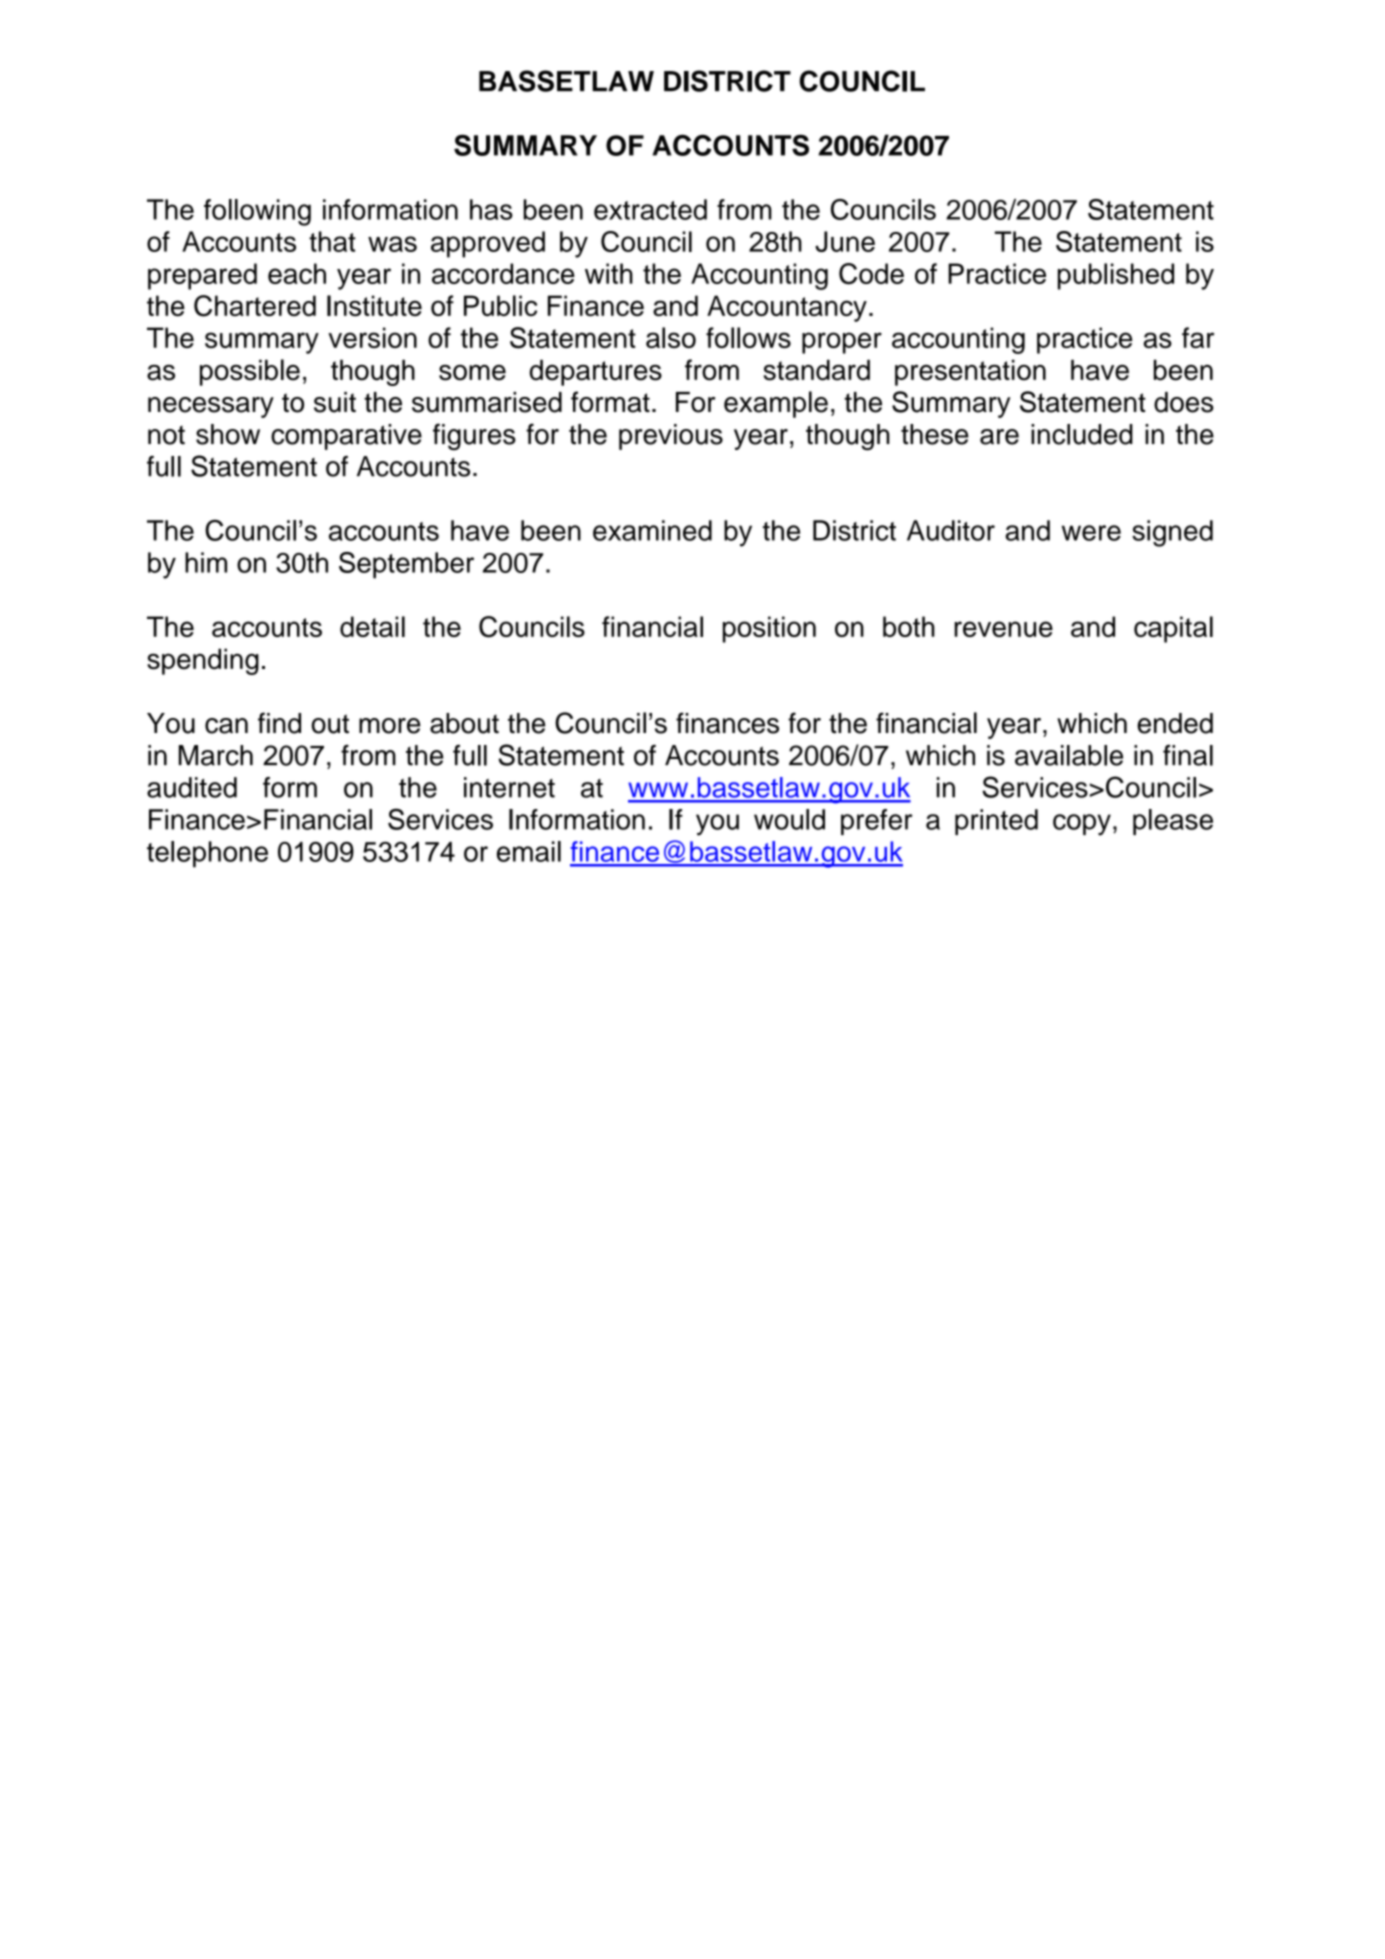 The width and height of the document is (1385, 1959). Describe the element at coordinates (789, 819) in the document. I see `would` at that location.
